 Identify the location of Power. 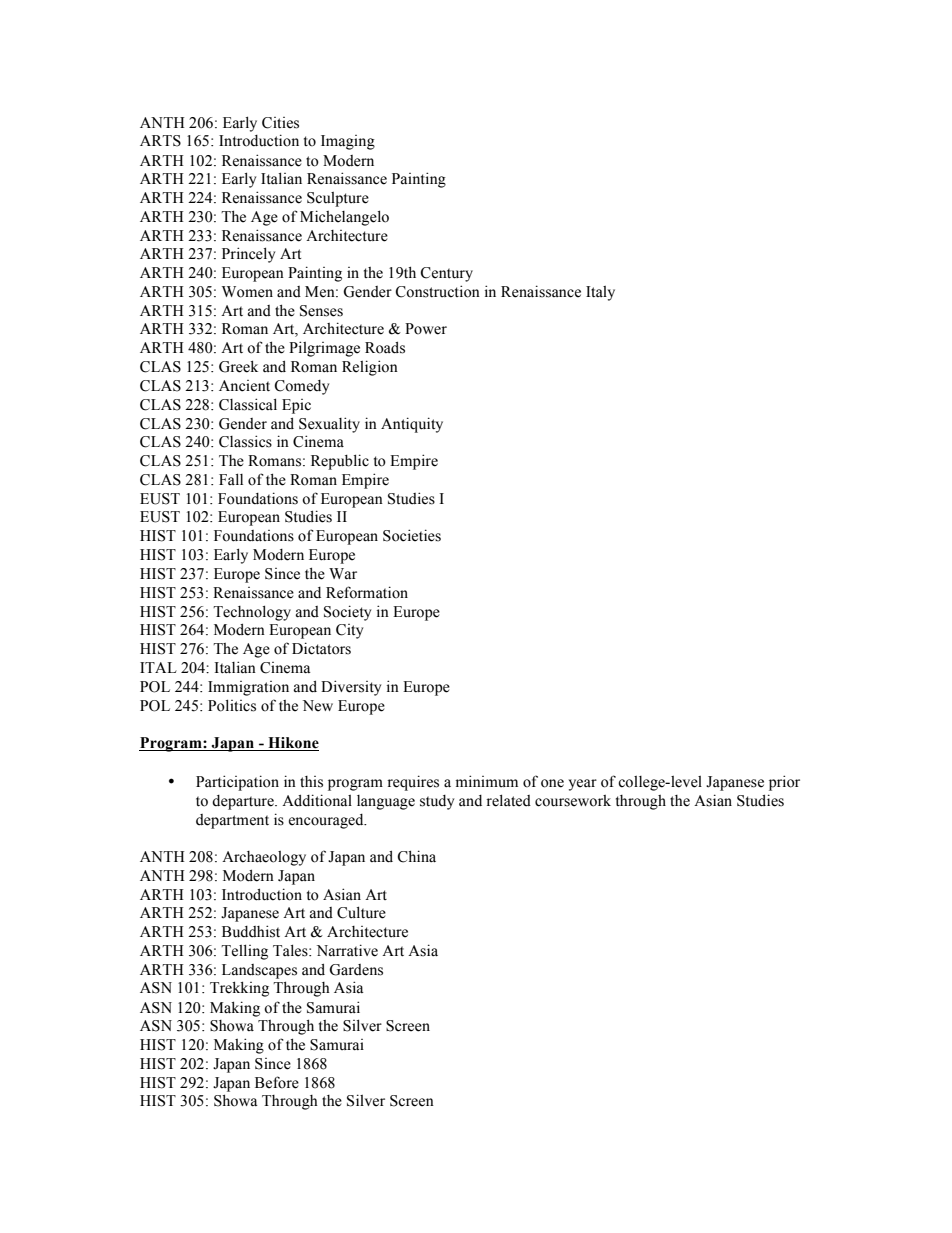
(426, 329).
